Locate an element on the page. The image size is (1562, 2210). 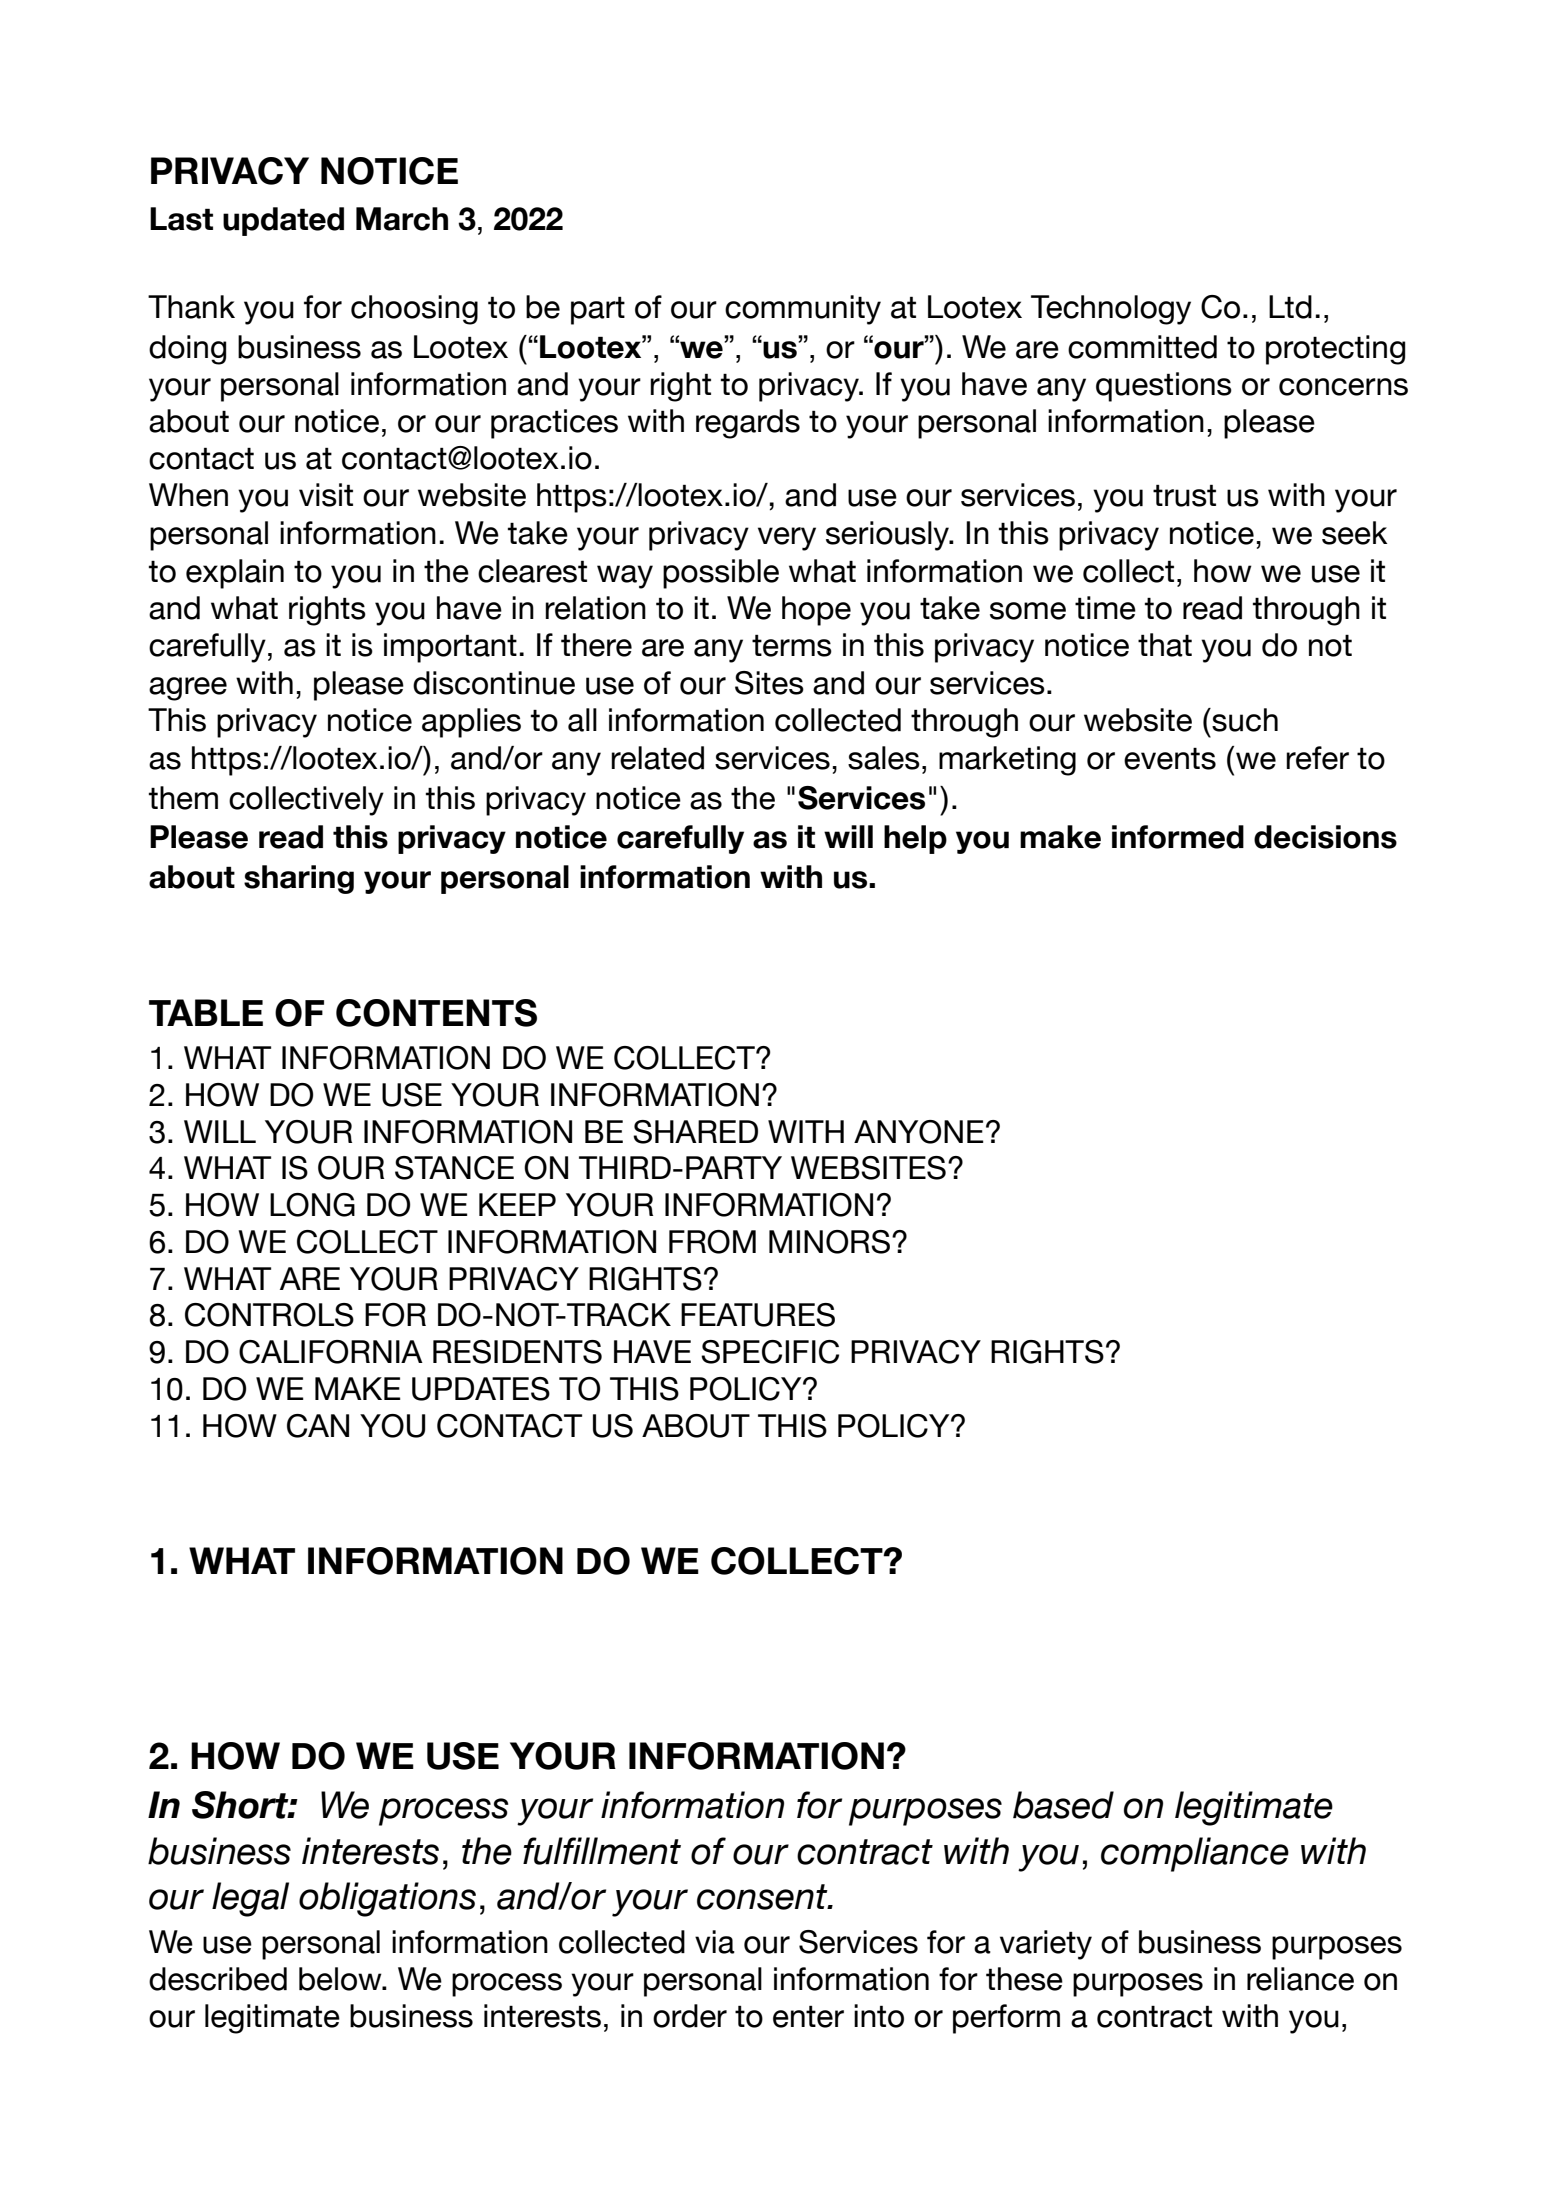
below is located at coordinates (341, 1979).
